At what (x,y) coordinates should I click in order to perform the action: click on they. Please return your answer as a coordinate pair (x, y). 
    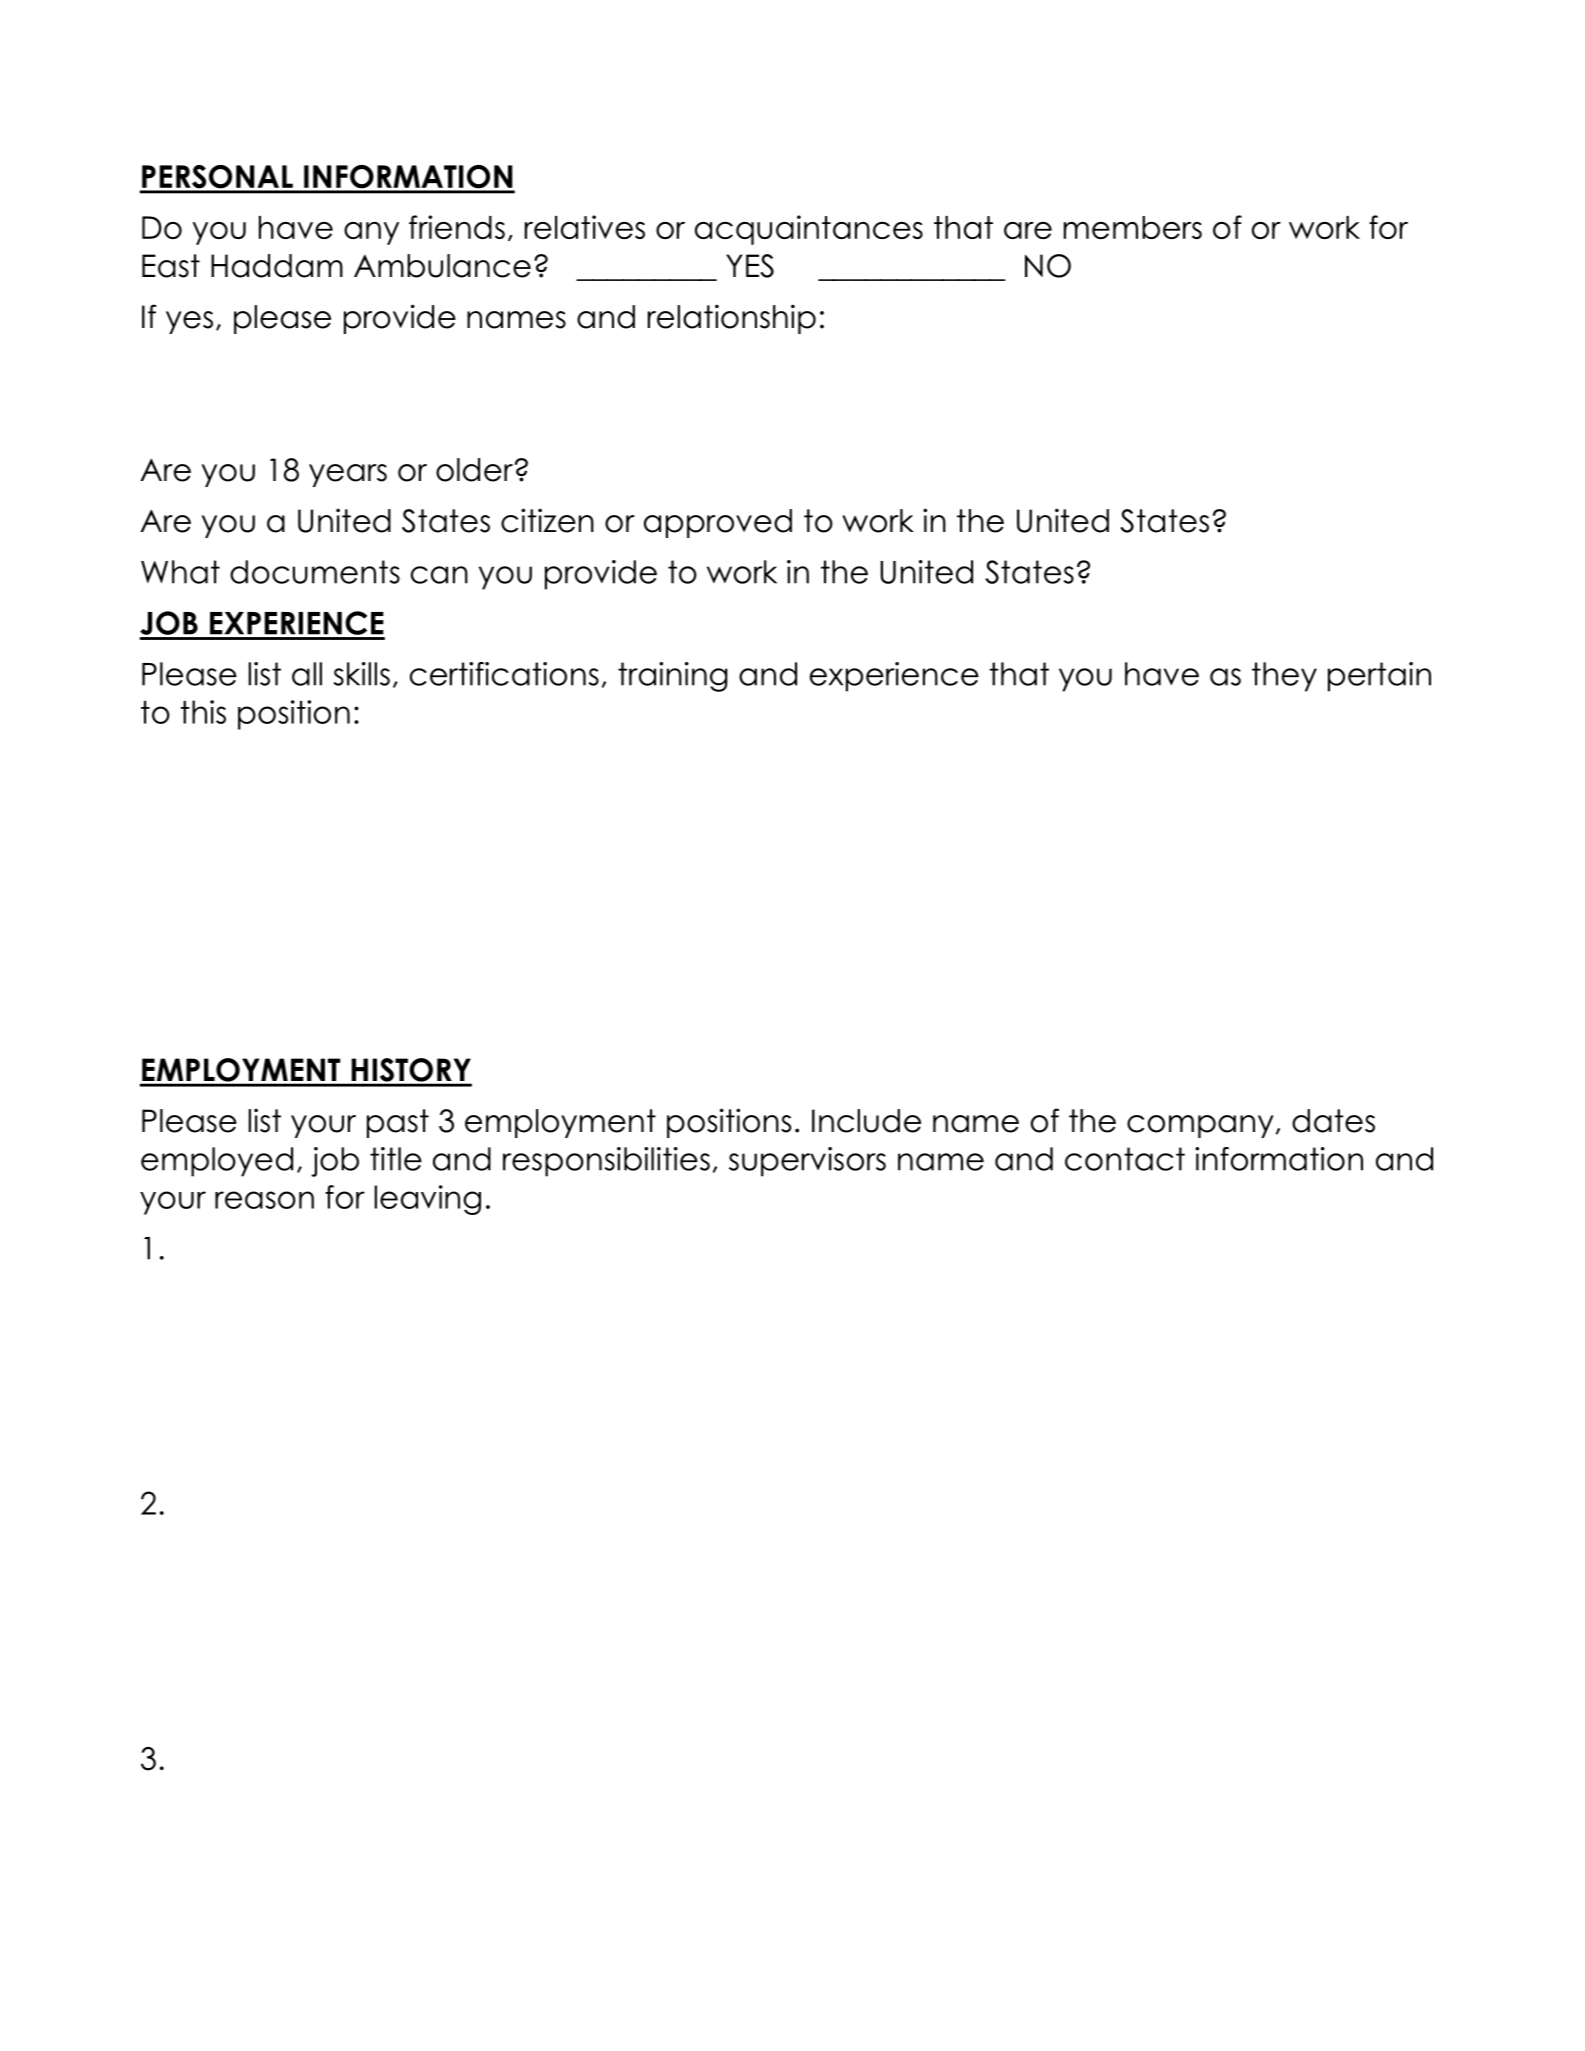
    Looking at the image, I should click on (1284, 677).
